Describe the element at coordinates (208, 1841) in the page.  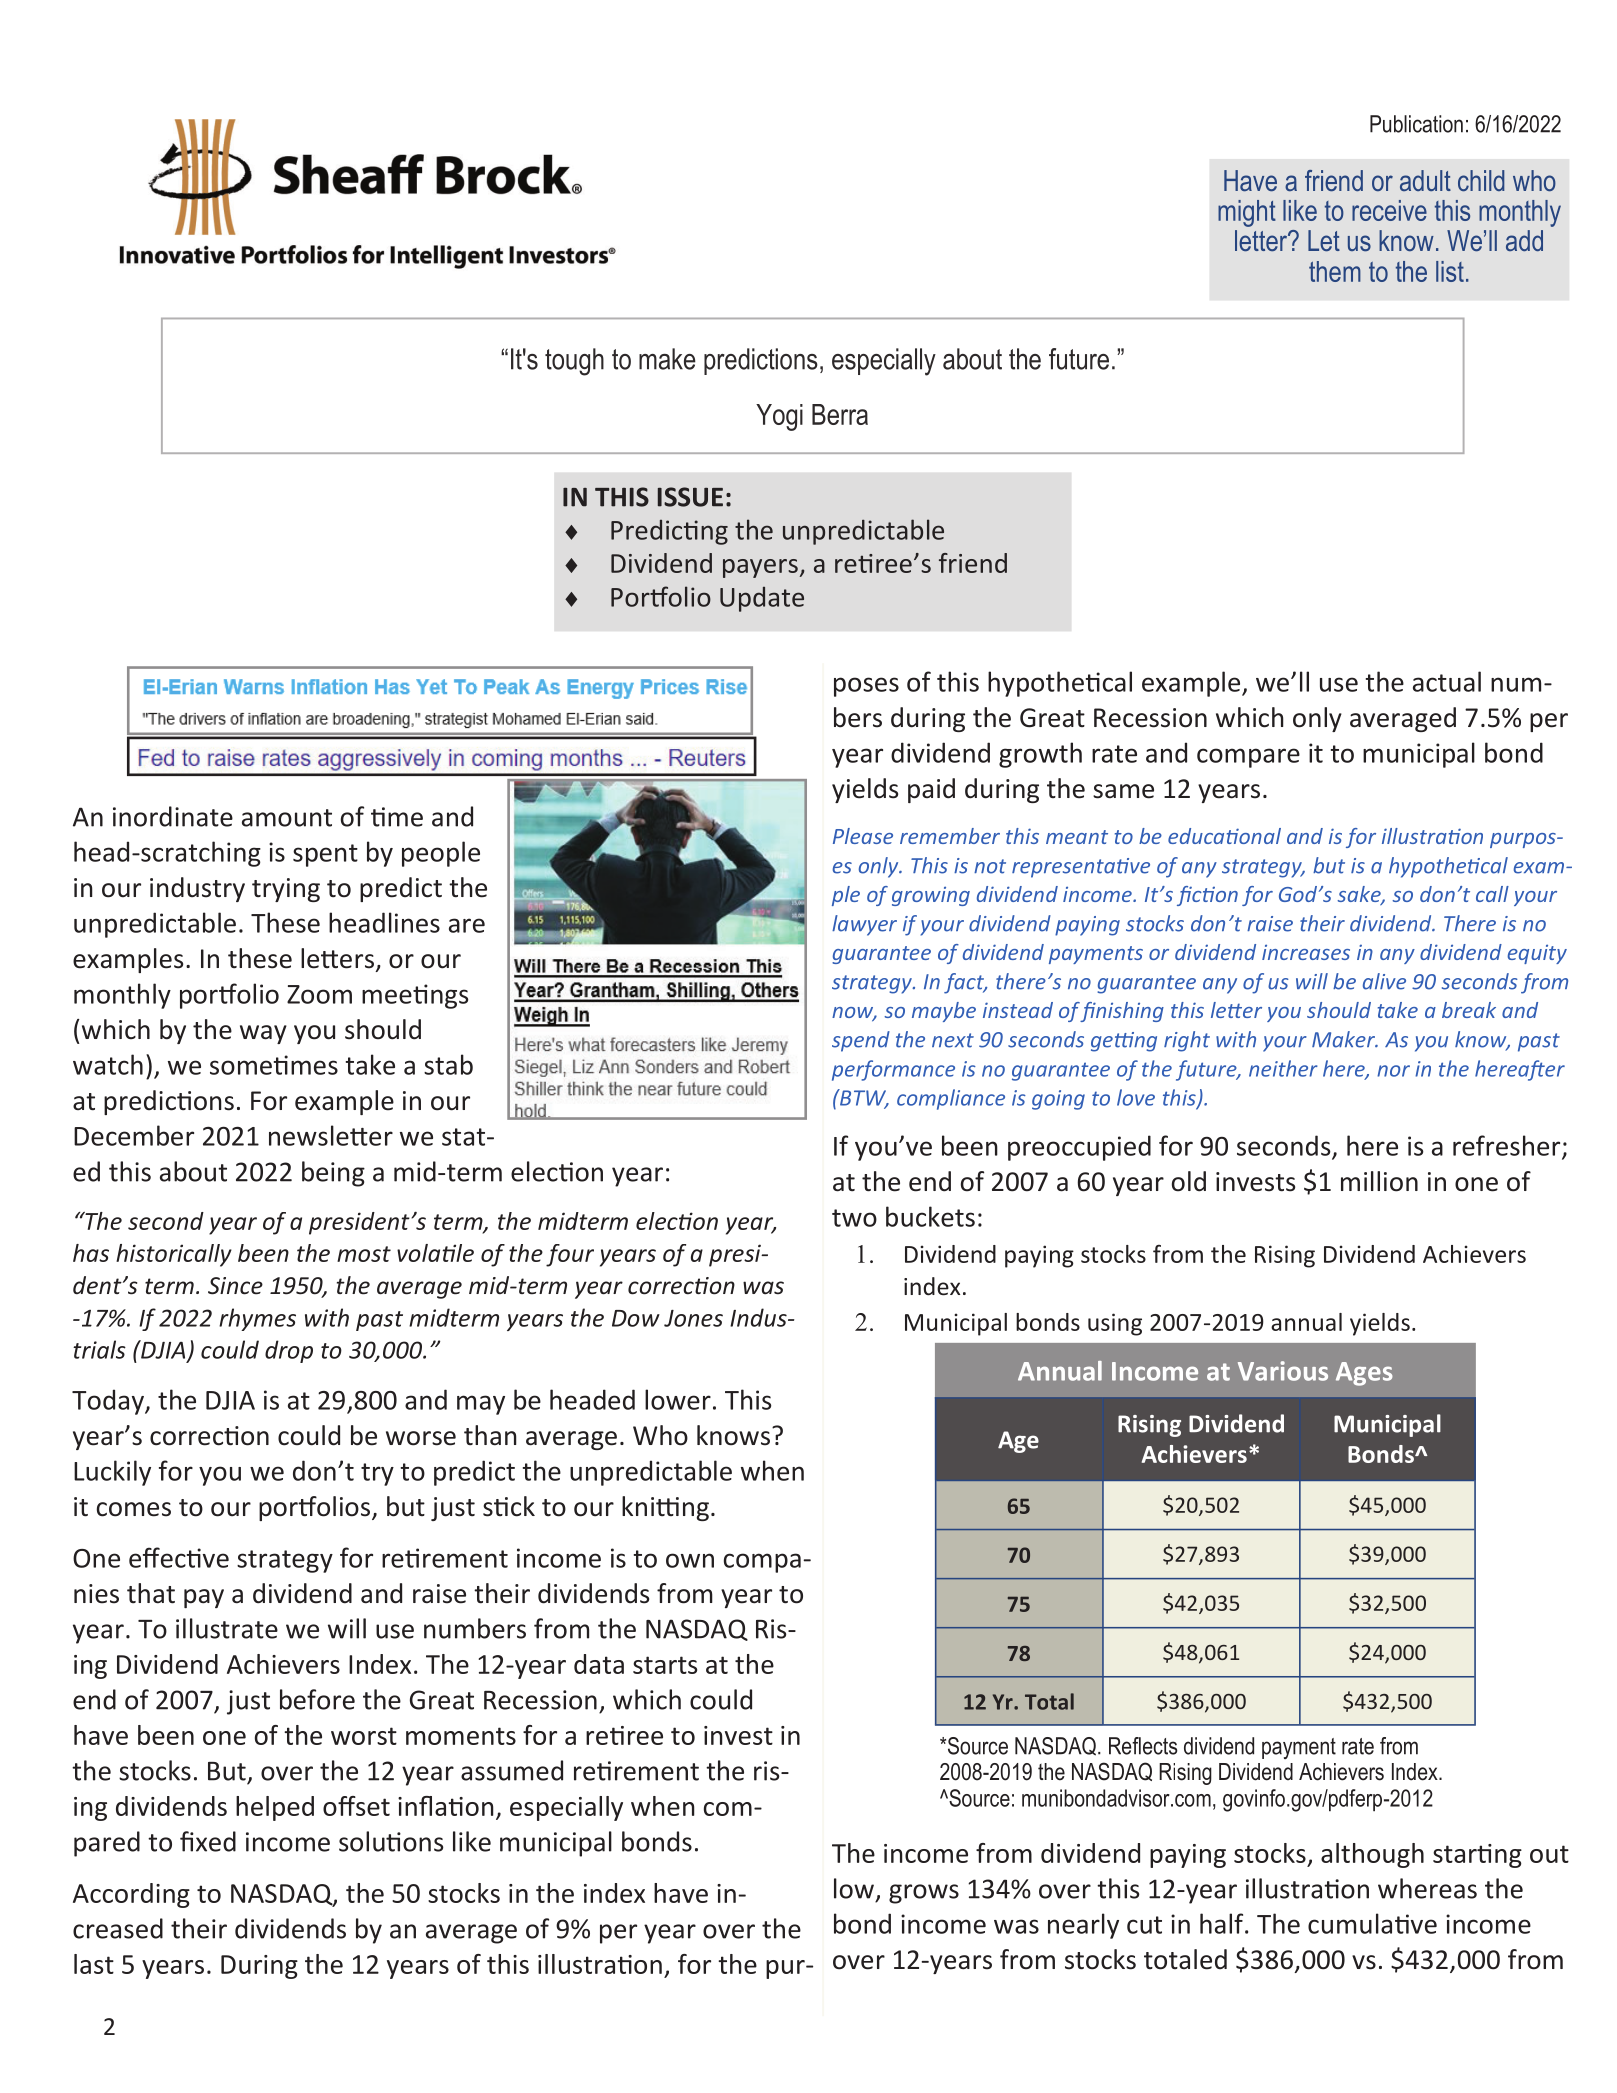
I see `fixed` at that location.
